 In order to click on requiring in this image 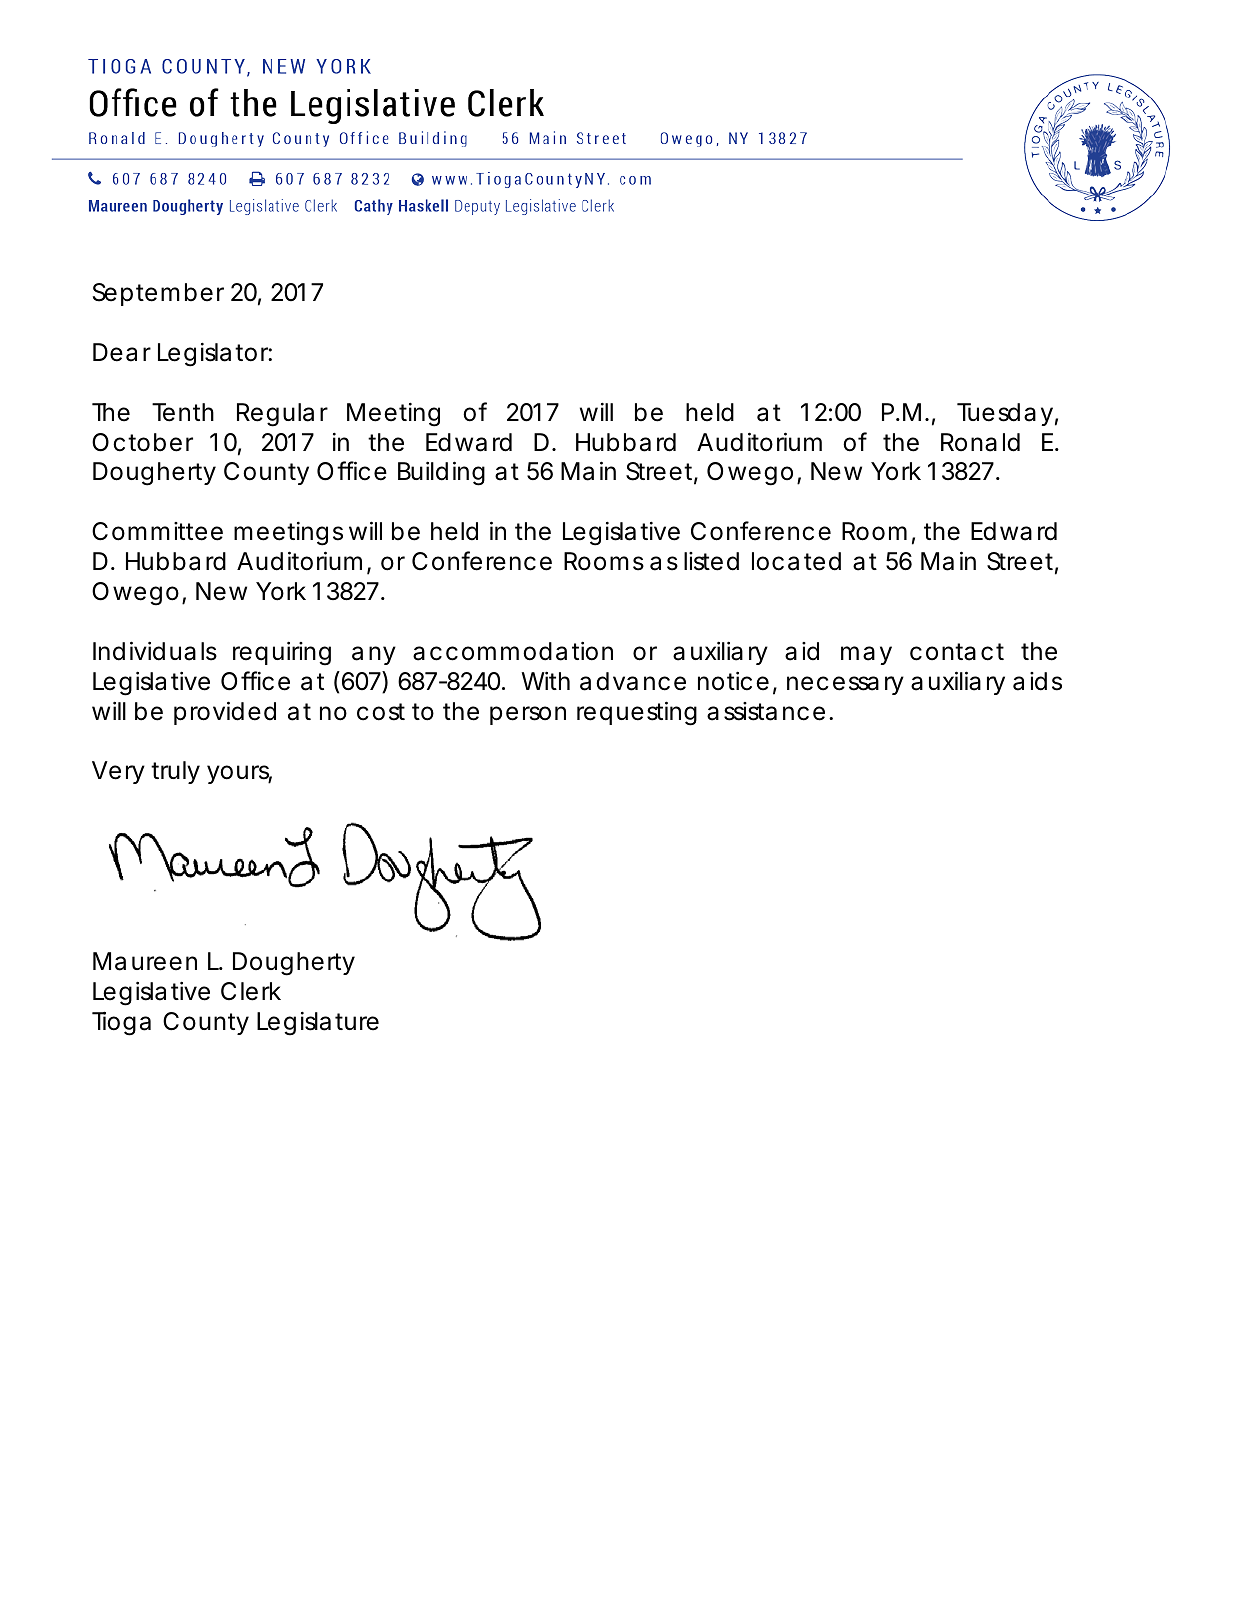, I will do `click(282, 653)`.
